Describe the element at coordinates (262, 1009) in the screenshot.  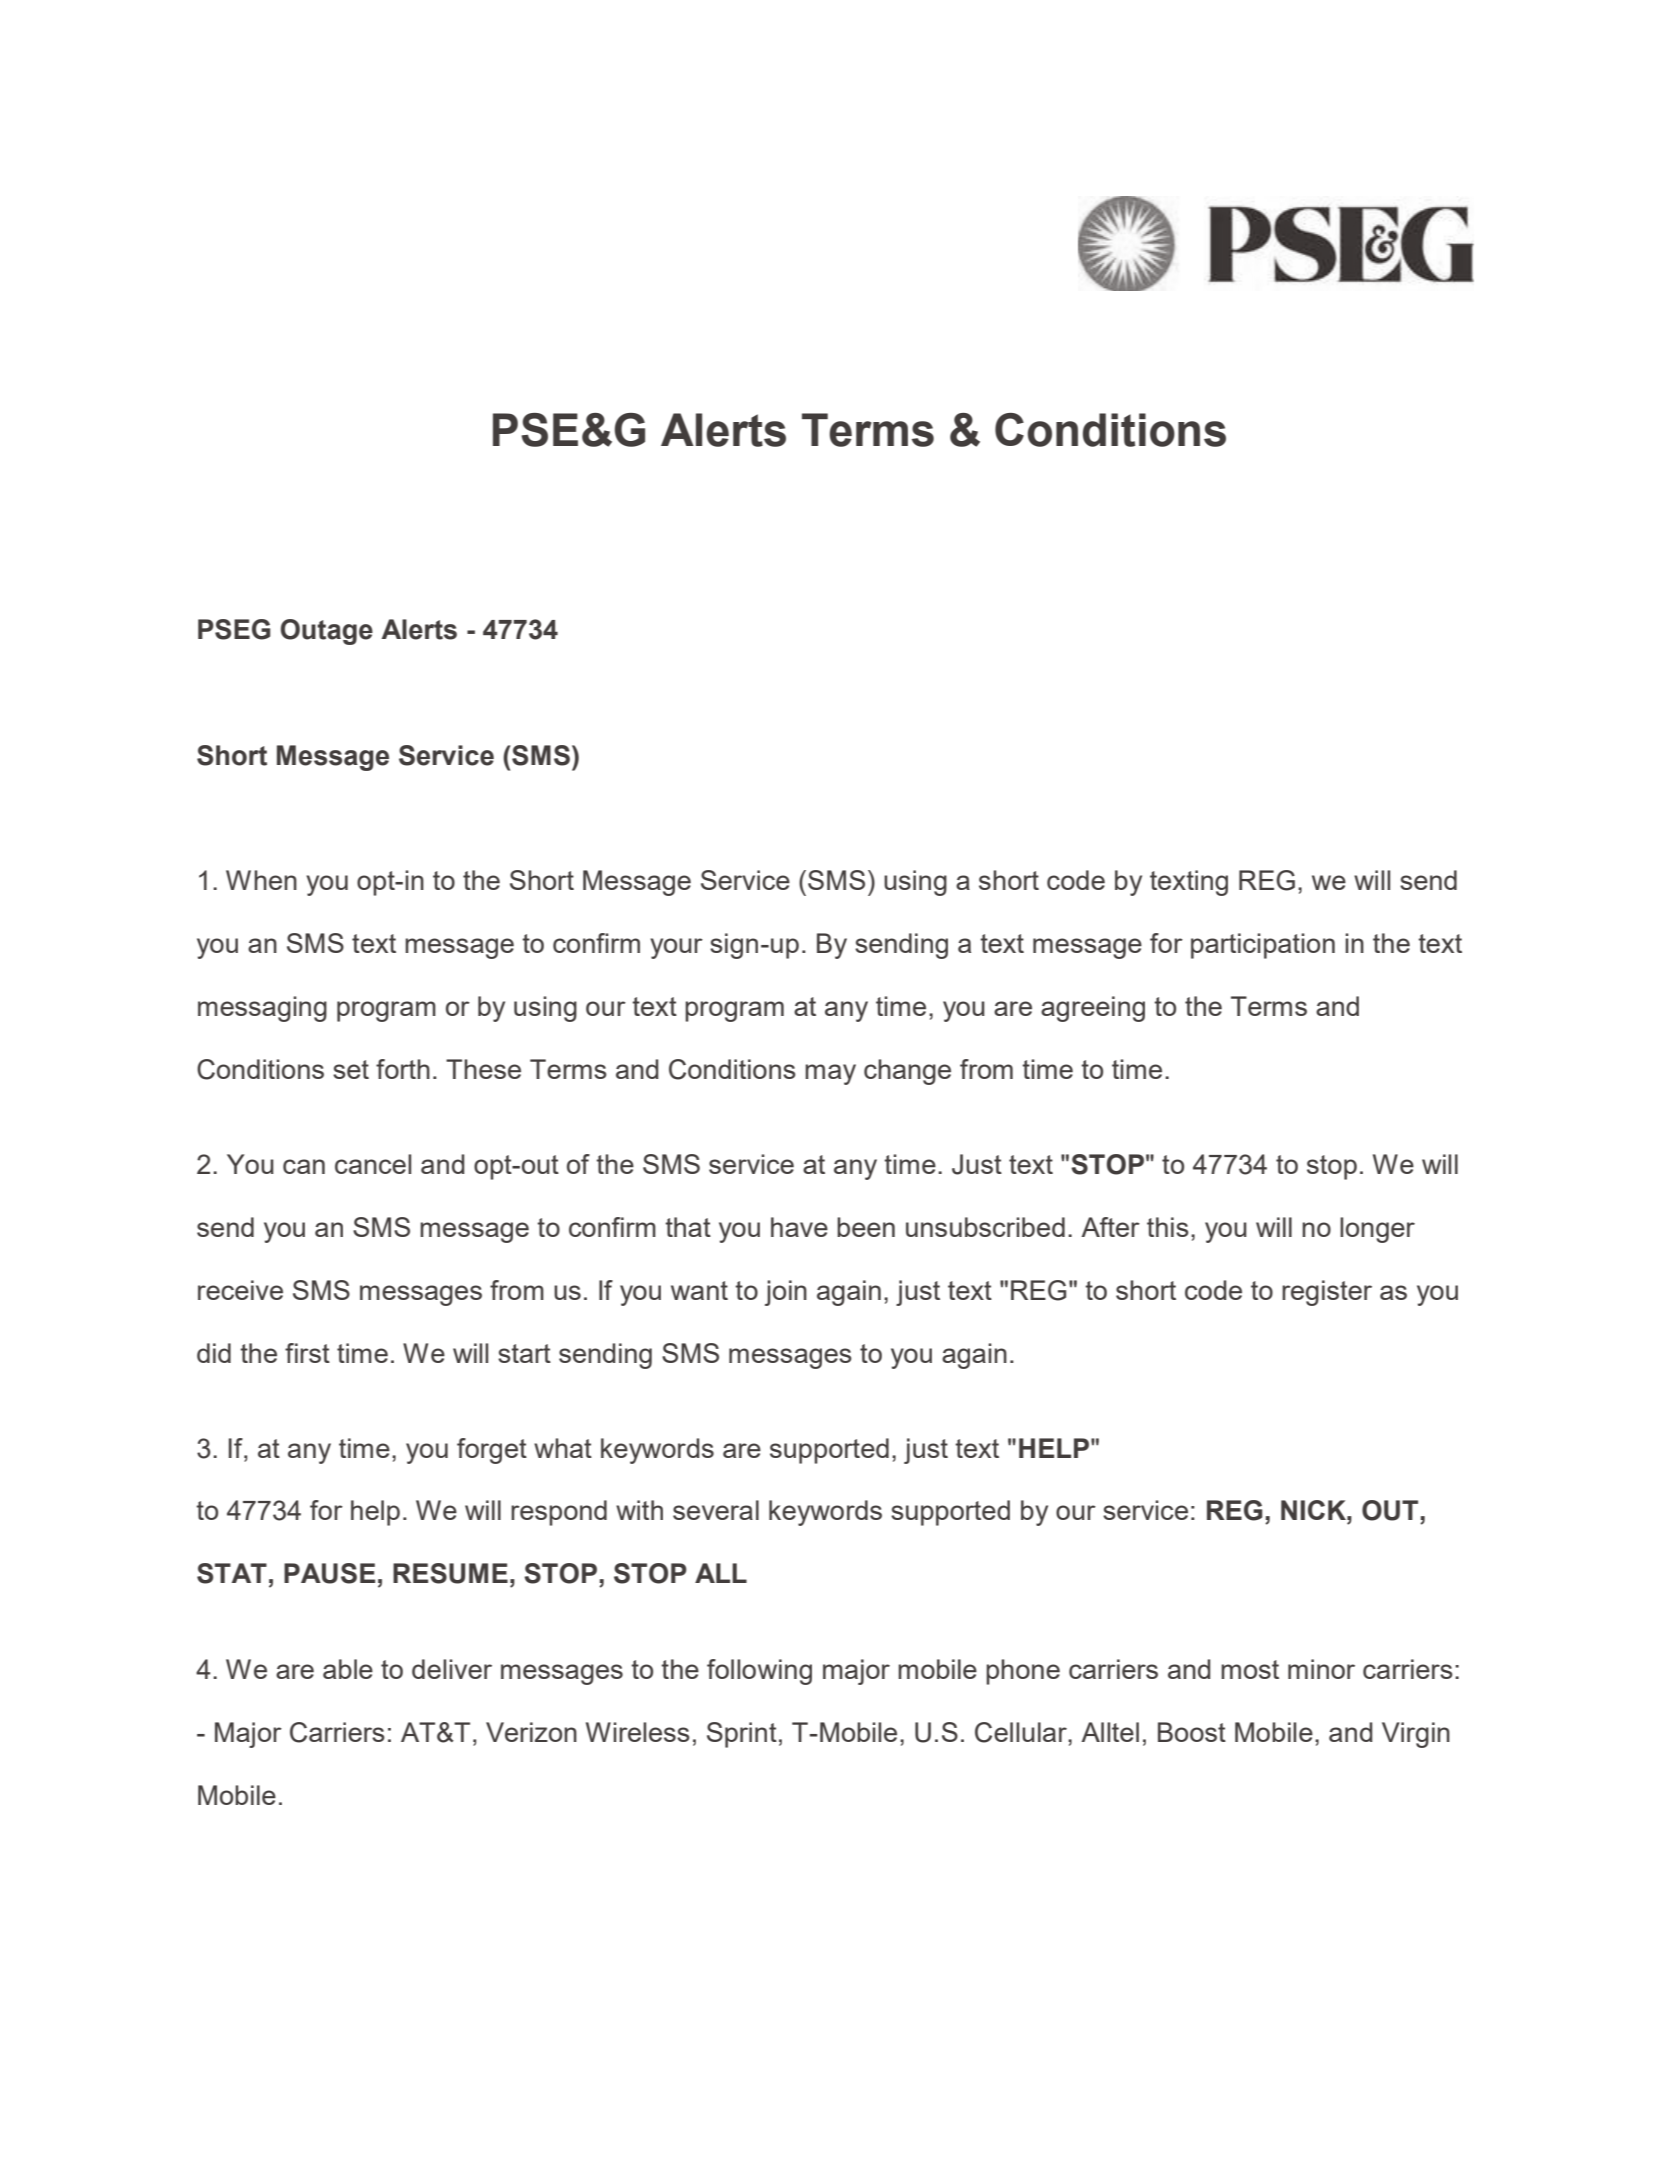
I see `messaging` at that location.
